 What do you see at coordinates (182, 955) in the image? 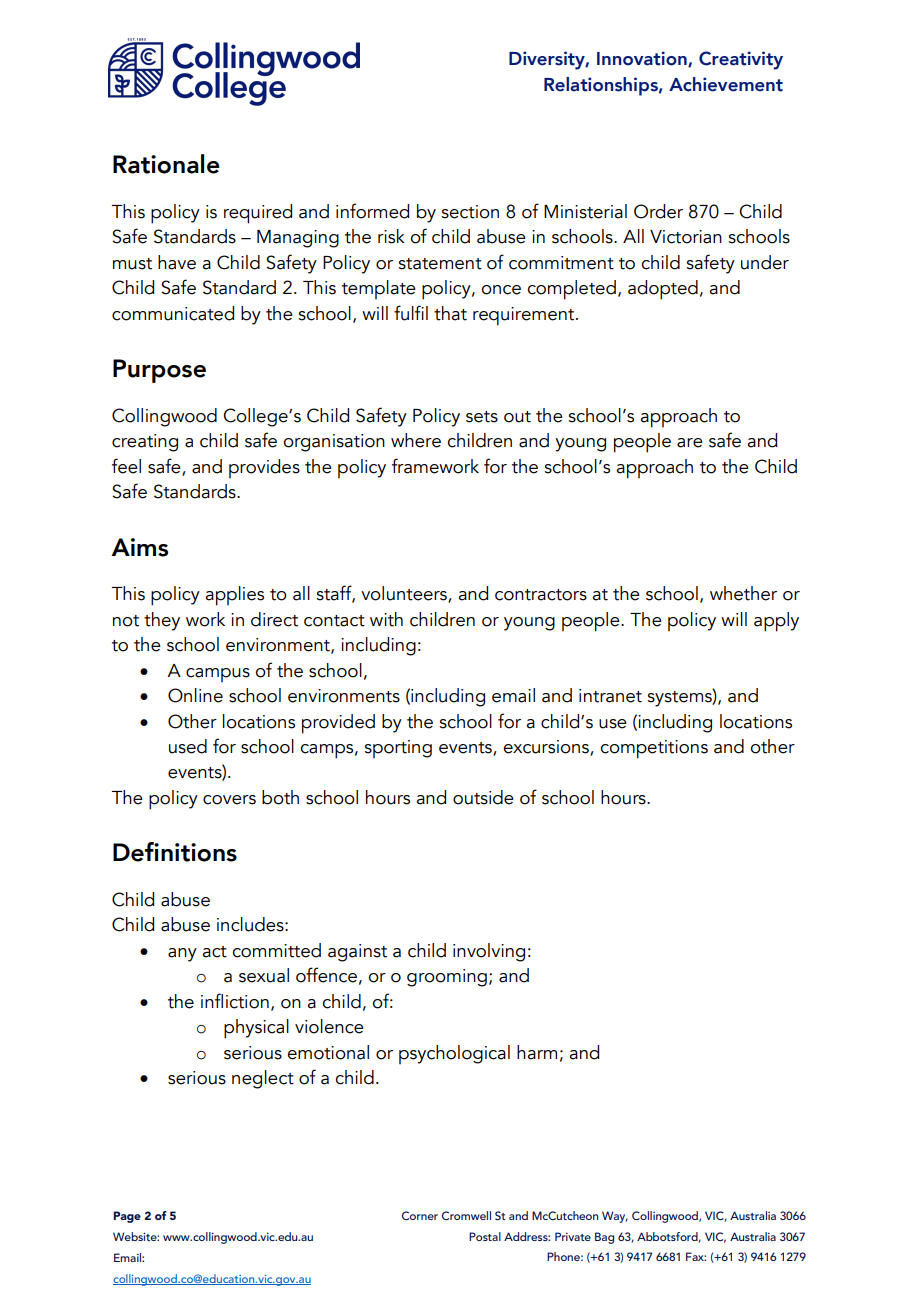
I see `any` at bounding box center [182, 955].
